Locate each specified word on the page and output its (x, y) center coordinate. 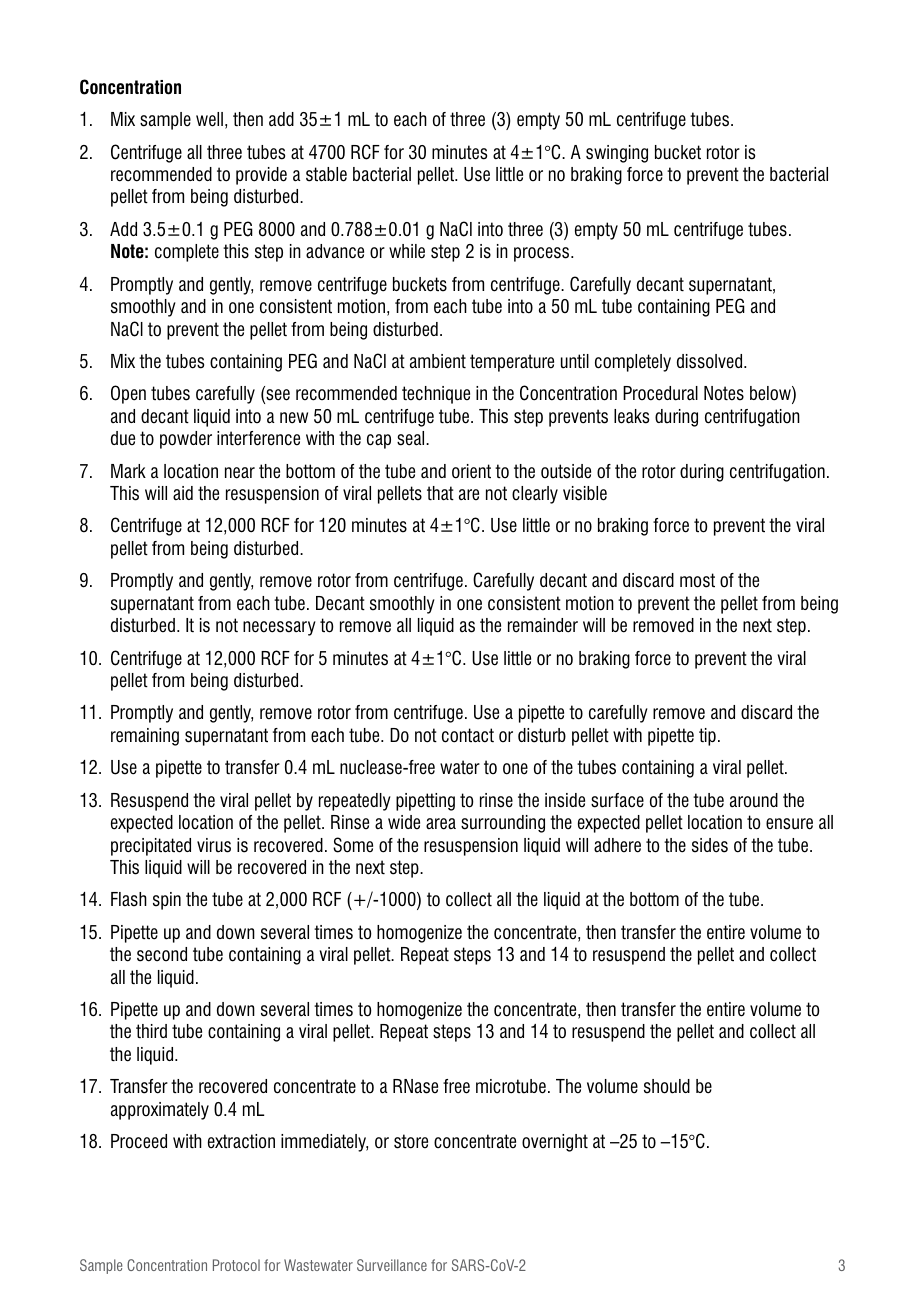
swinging (617, 154)
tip (707, 737)
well (209, 119)
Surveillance (392, 1265)
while (407, 251)
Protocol (236, 1265)
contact (468, 735)
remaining (145, 737)
